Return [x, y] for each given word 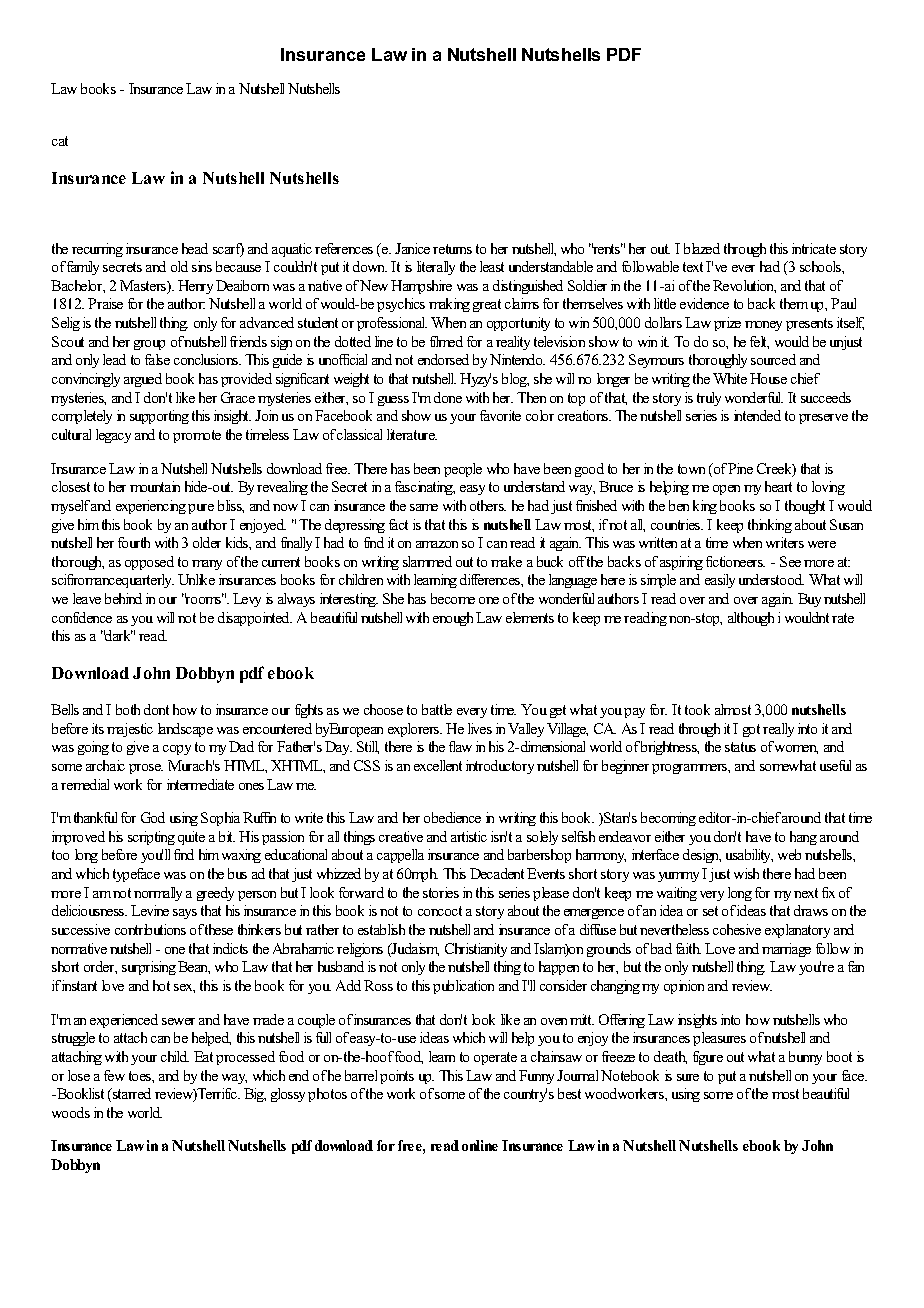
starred [131, 1093]
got [751, 730]
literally [436, 268]
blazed [702, 248]
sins [202, 266]
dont [156, 709]
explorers [415, 730]
